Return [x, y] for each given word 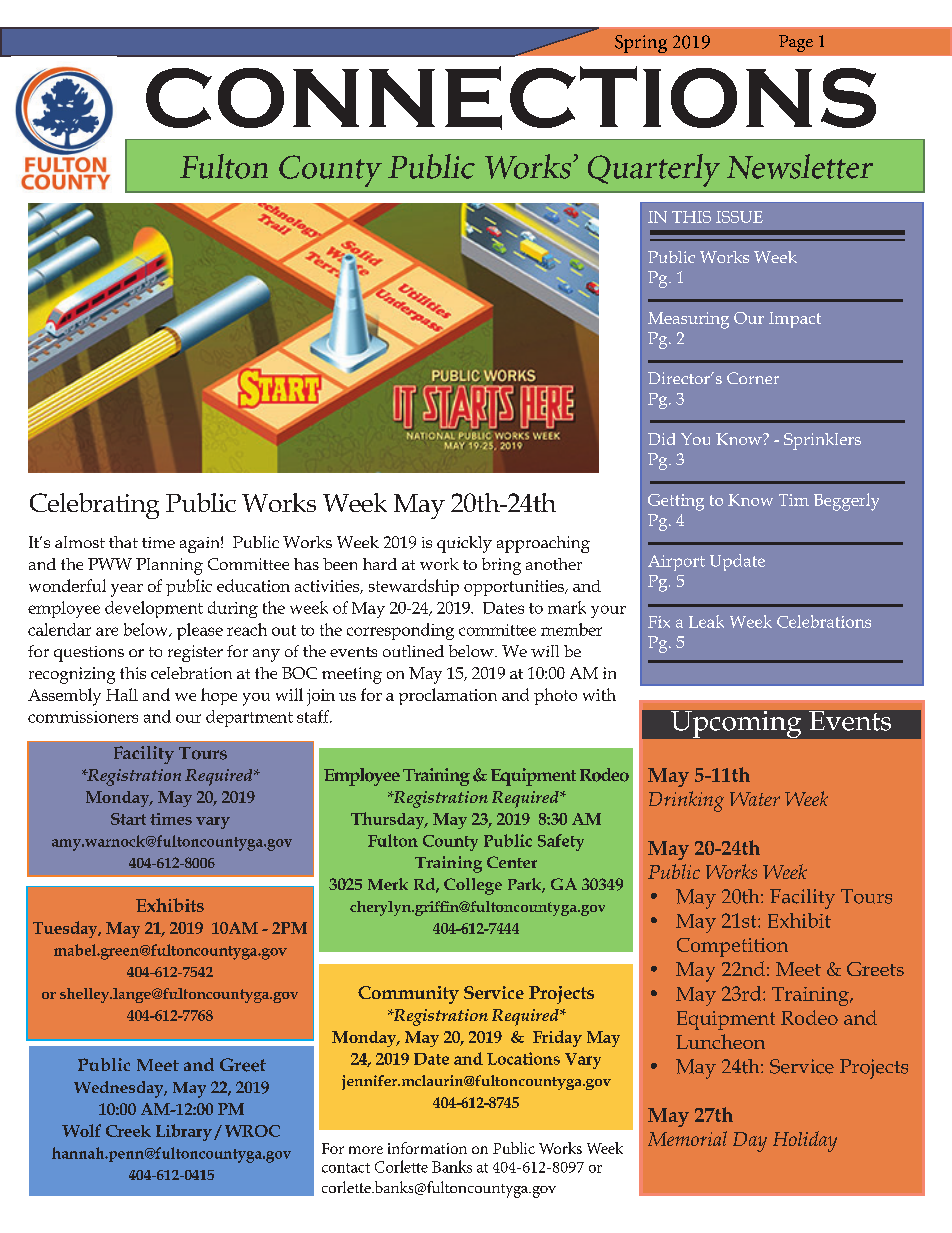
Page [796, 43]
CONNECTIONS [511, 98]
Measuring [688, 320]
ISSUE [739, 217]
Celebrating [94, 506]
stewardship [414, 587]
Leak [706, 621]
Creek [128, 1131]
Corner [753, 378]
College [473, 886]
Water [755, 799]
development [154, 609]
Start [128, 819]
